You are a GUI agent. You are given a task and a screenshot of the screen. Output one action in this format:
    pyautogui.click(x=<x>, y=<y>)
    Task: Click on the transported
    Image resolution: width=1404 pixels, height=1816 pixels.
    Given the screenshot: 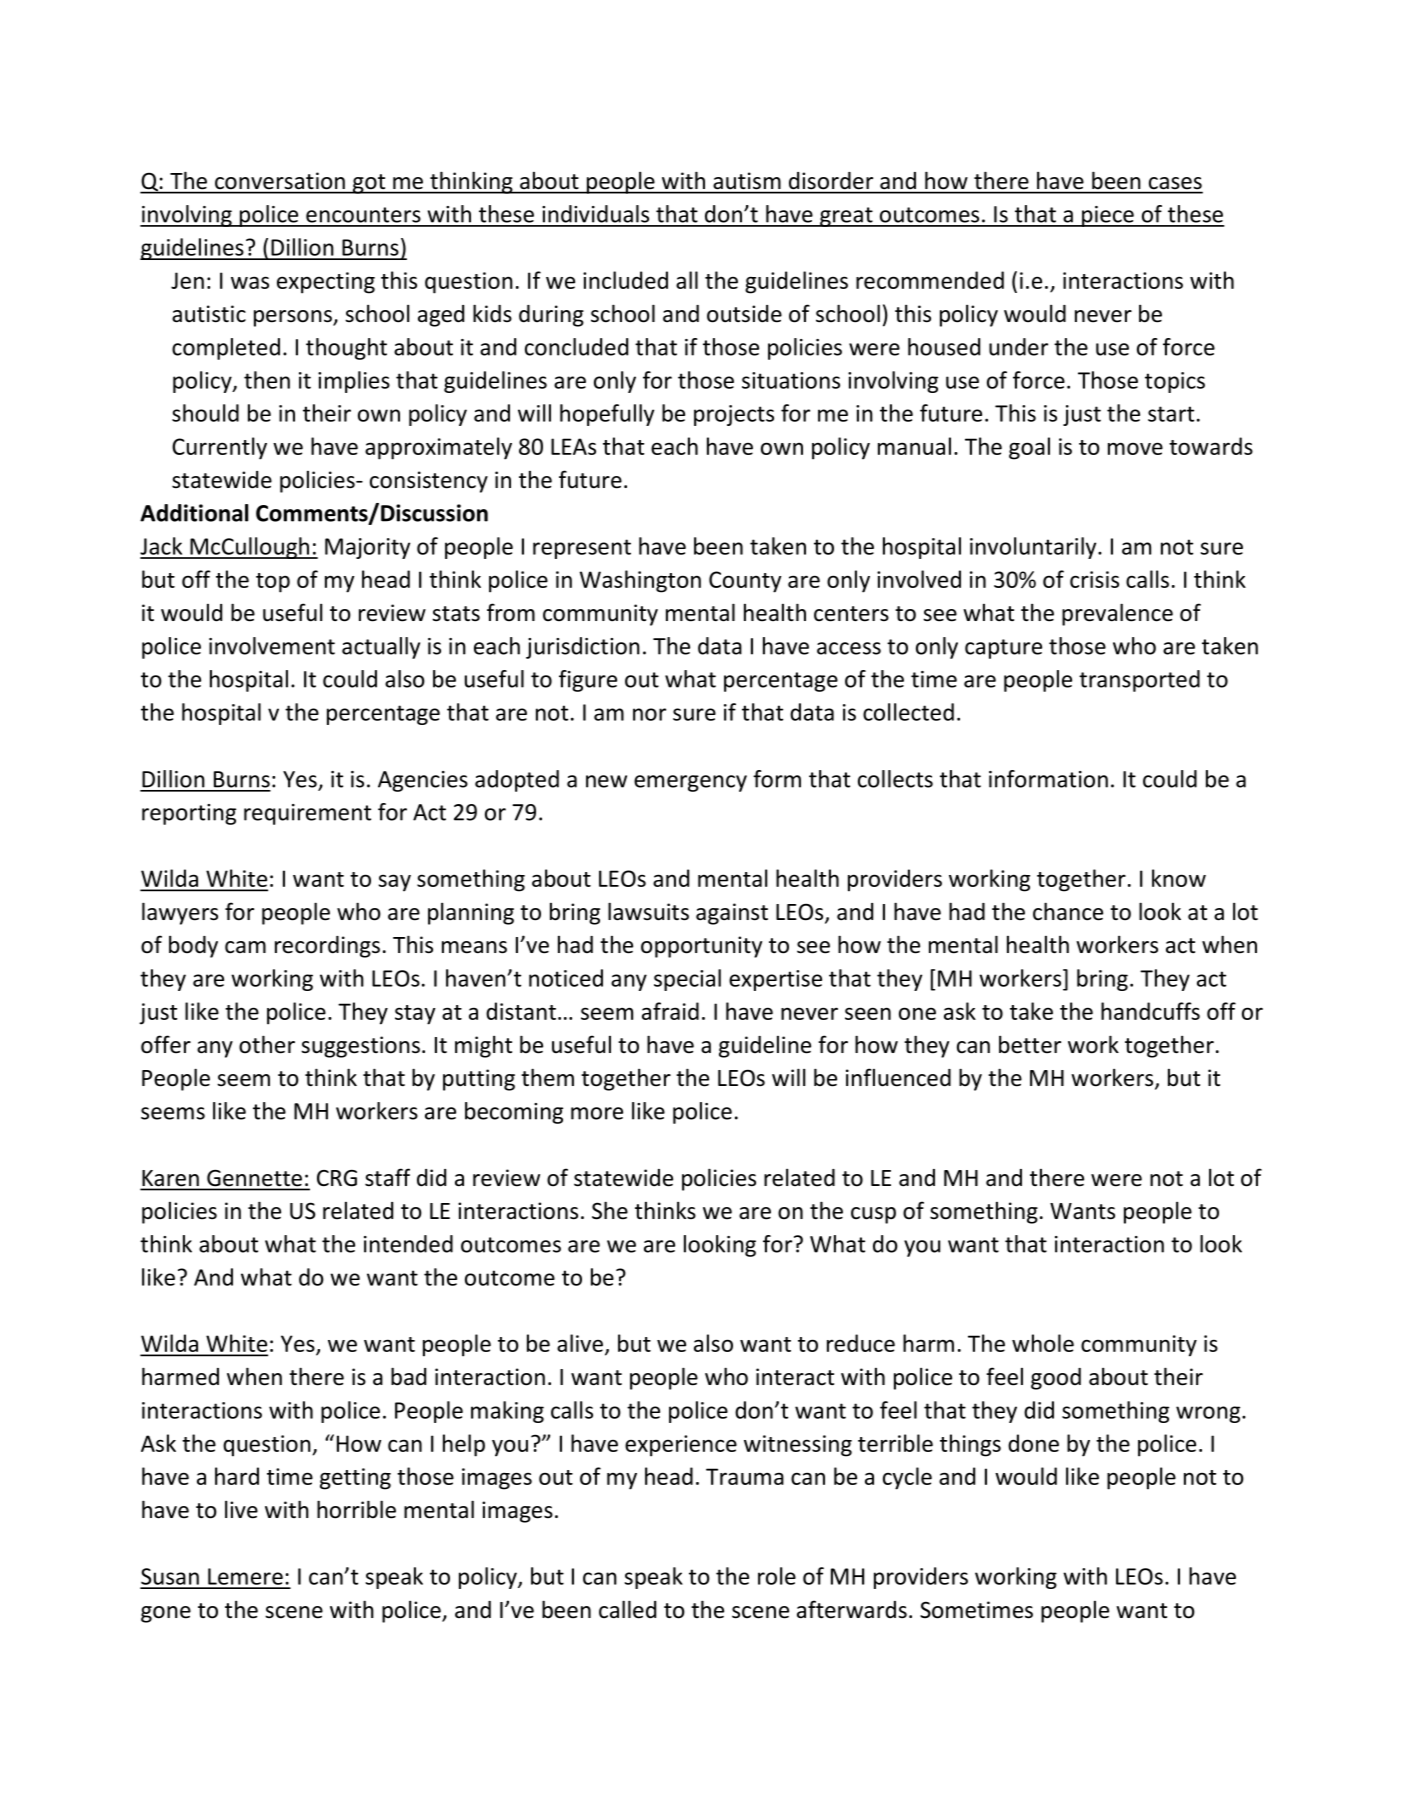 What is the action you would take?
    pyautogui.click(x=1139, y=681)
